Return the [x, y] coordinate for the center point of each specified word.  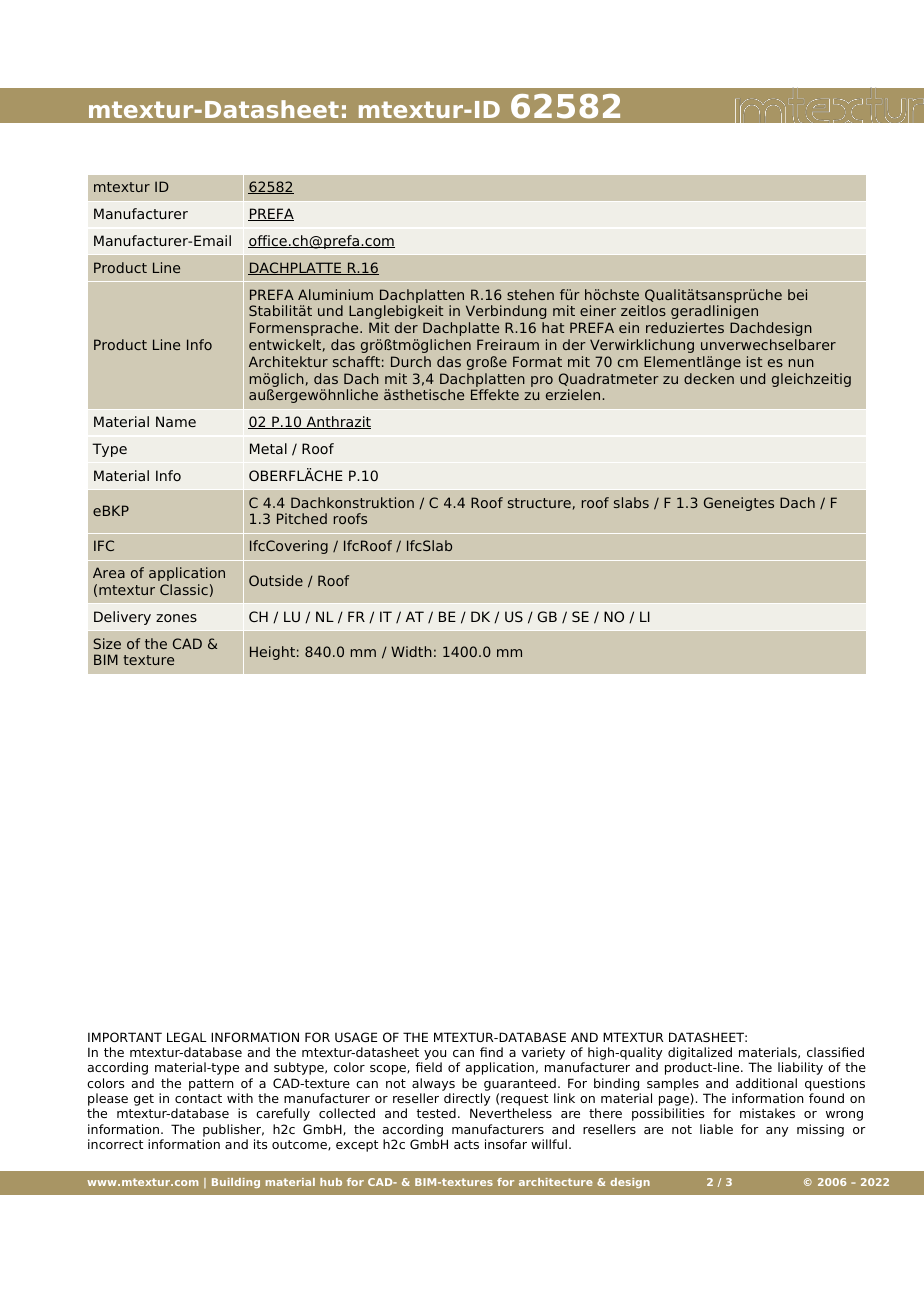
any [777, 1132]
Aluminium [335, 294]
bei [797, 294]
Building [236, 1183]
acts [466, 1144]
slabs [631, 502]
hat [553, 327]
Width [411, 651]
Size [107, 643]
